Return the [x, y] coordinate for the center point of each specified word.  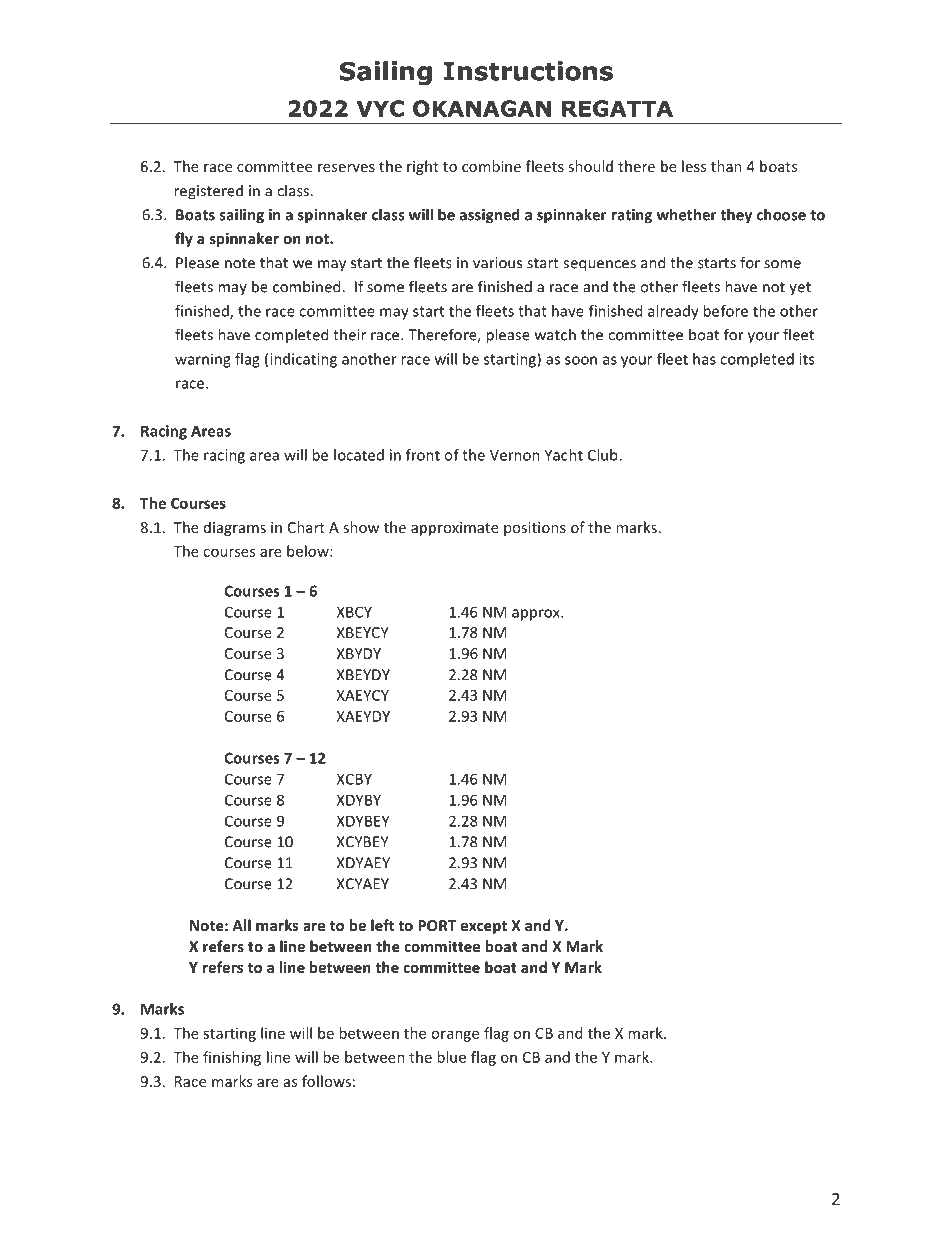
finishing [232, 1058]
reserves [346, 168]
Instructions [528, 71]
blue [451, 1057]
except [484, 927]
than [726, 166]
